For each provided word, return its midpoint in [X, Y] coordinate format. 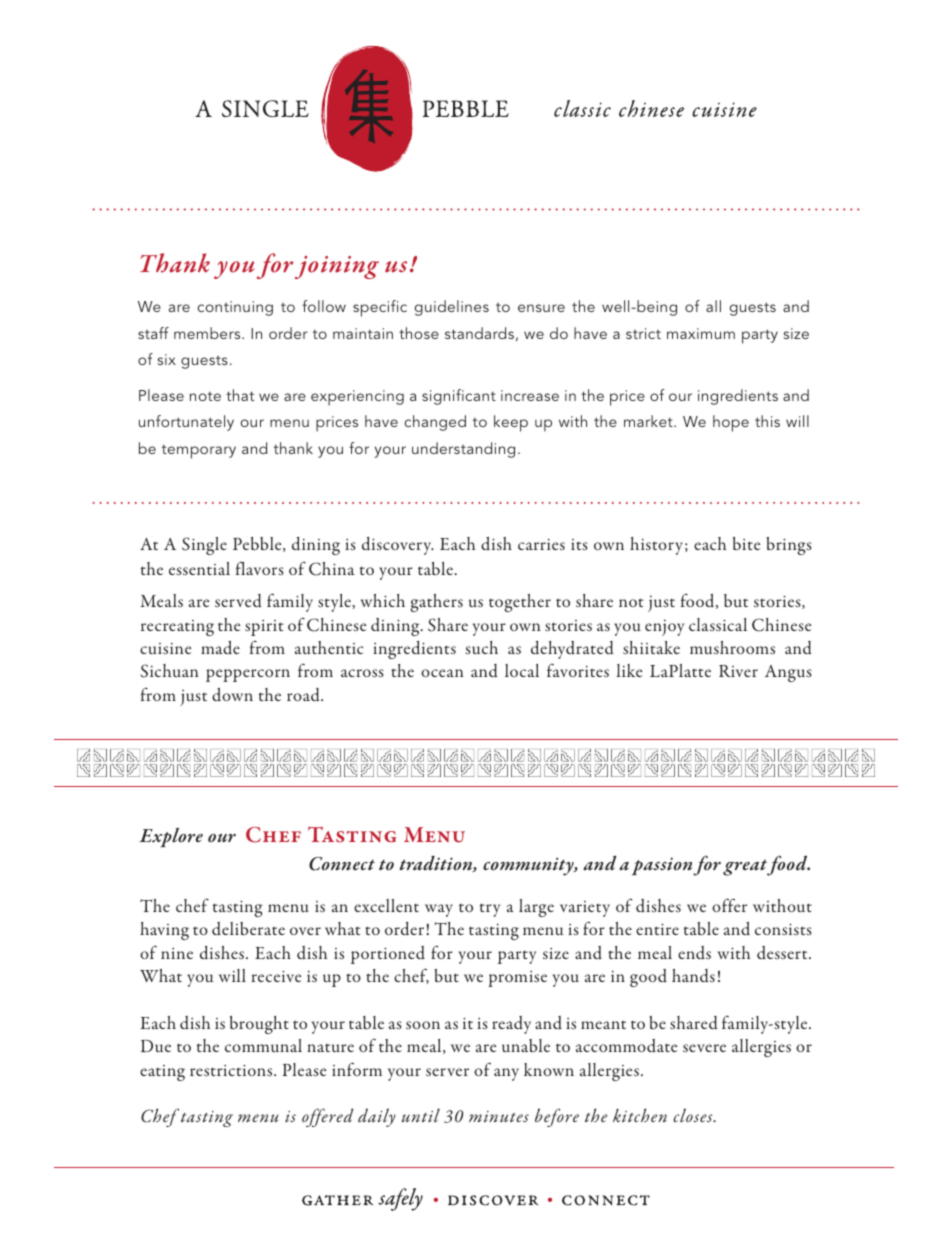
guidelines [452, 308]
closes [694, 1115]
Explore [171, 838]
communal [263, 1045]
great [746, 867]
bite [746, 543]
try [490, 910]
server [447, 1072]
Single [204, 546]
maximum [701, 333]
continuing [235, 308]
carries [541, 544]
